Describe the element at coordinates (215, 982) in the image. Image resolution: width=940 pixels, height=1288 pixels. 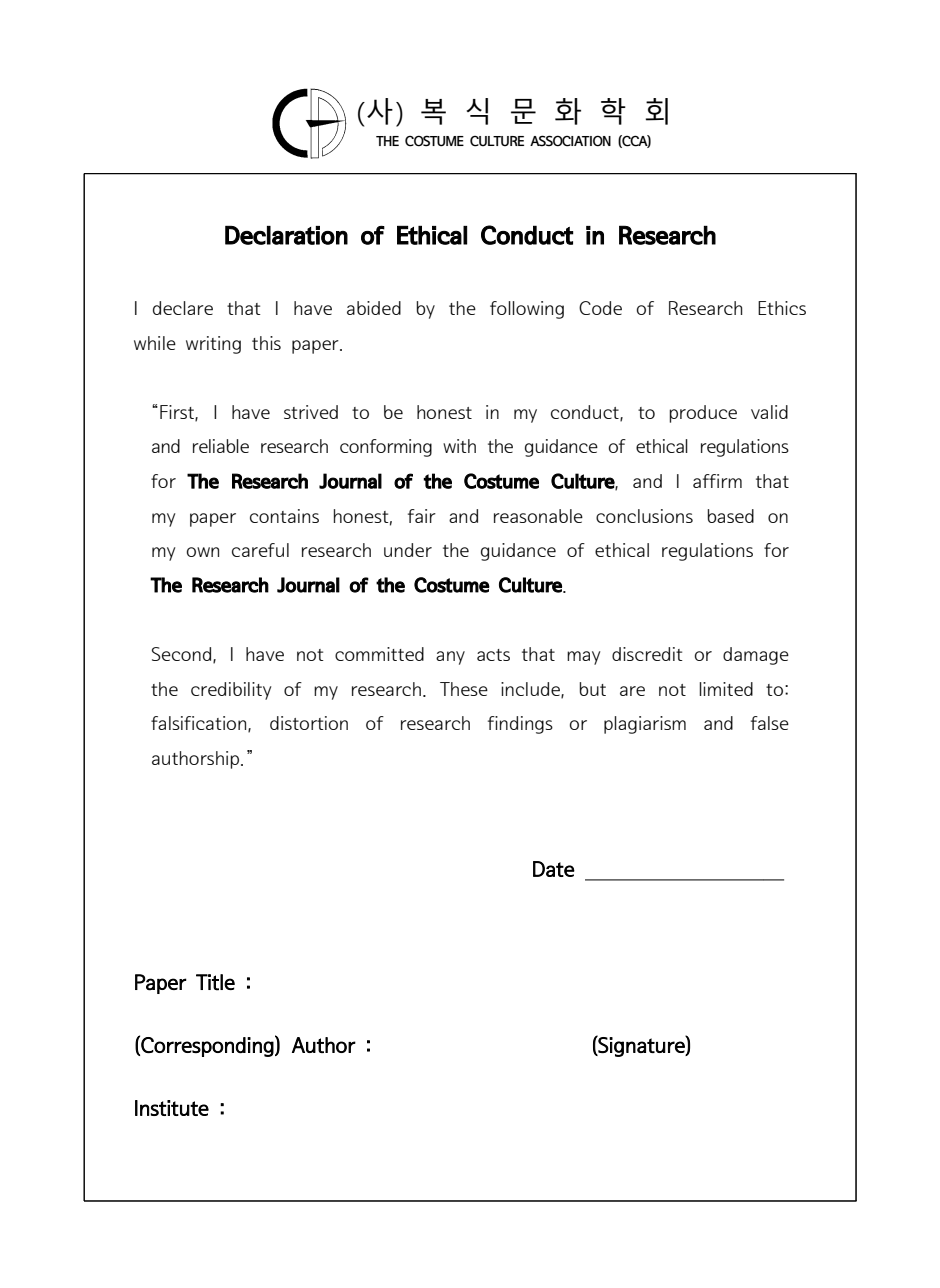
I see `Title` at that location.
